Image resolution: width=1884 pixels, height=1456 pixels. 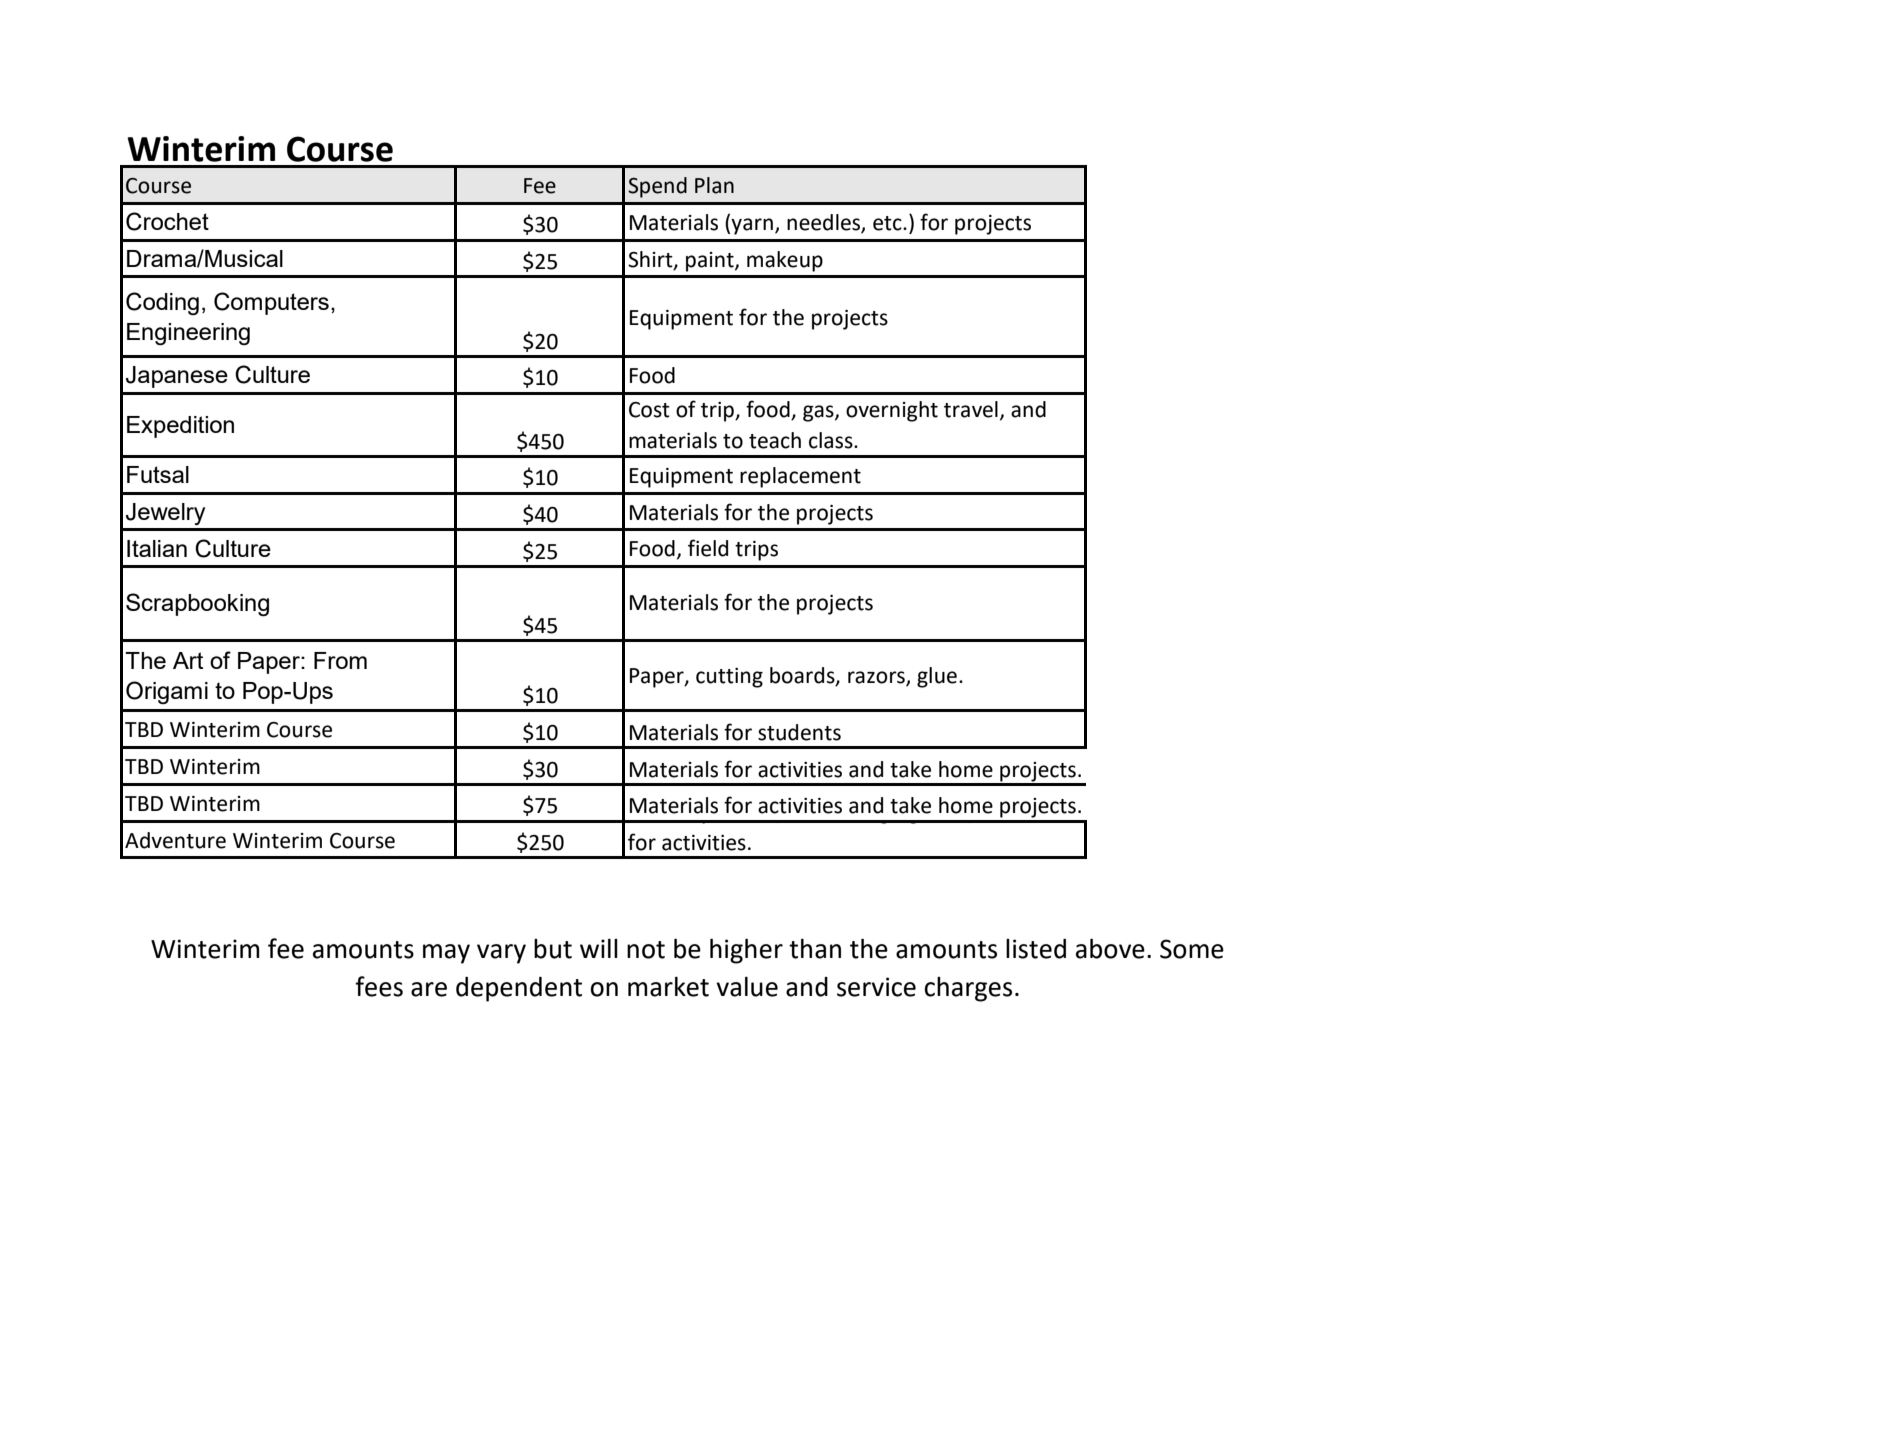 What do you see at coordinates (888, 223) in the image?
I see `etc` at bounding box center [888, 223].
